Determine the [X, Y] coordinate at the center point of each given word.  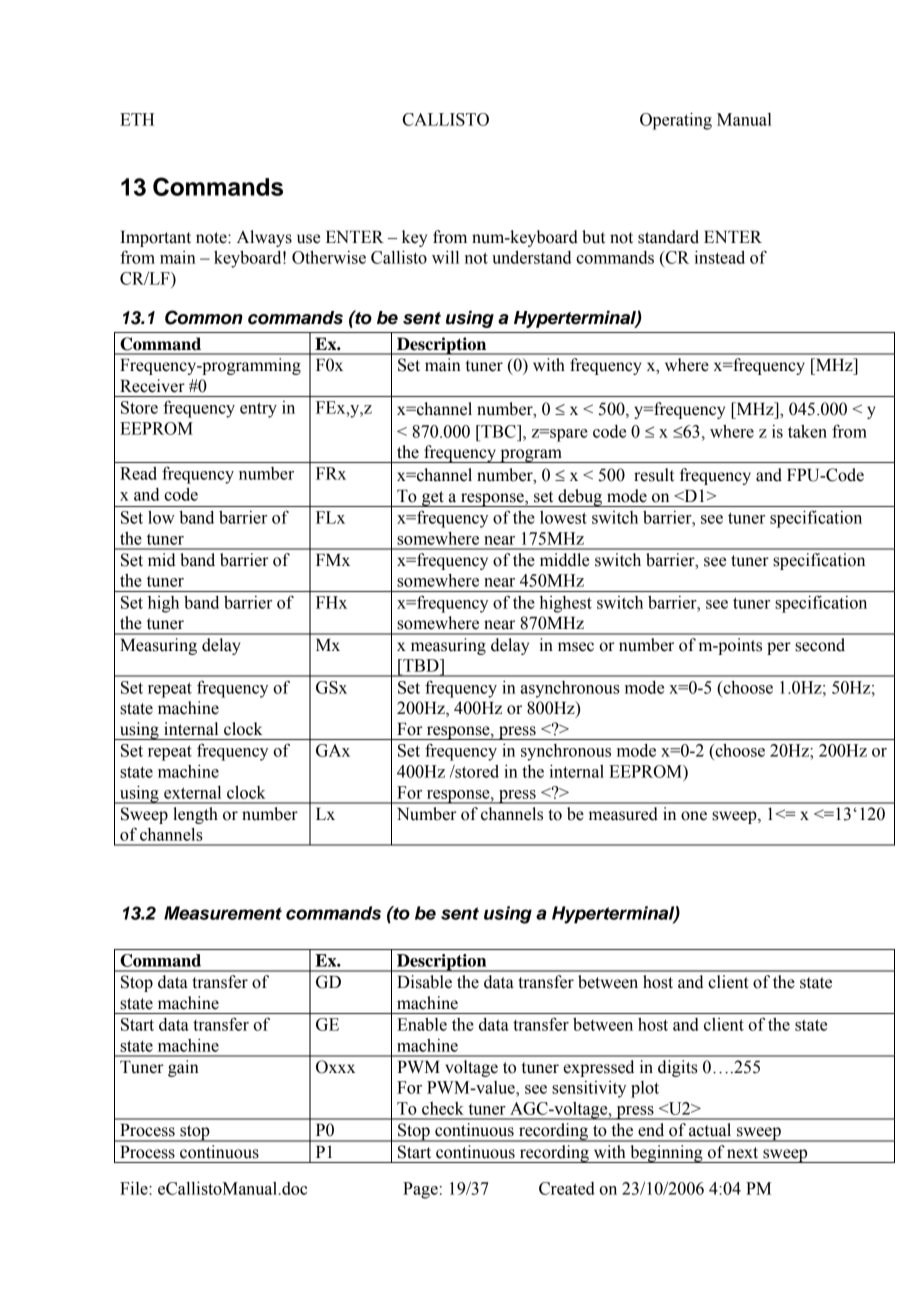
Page [420, 1190]
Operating [676, 121]
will [445, 257]
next [742, 1153]
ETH [137, 119]
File [135, 1188]
